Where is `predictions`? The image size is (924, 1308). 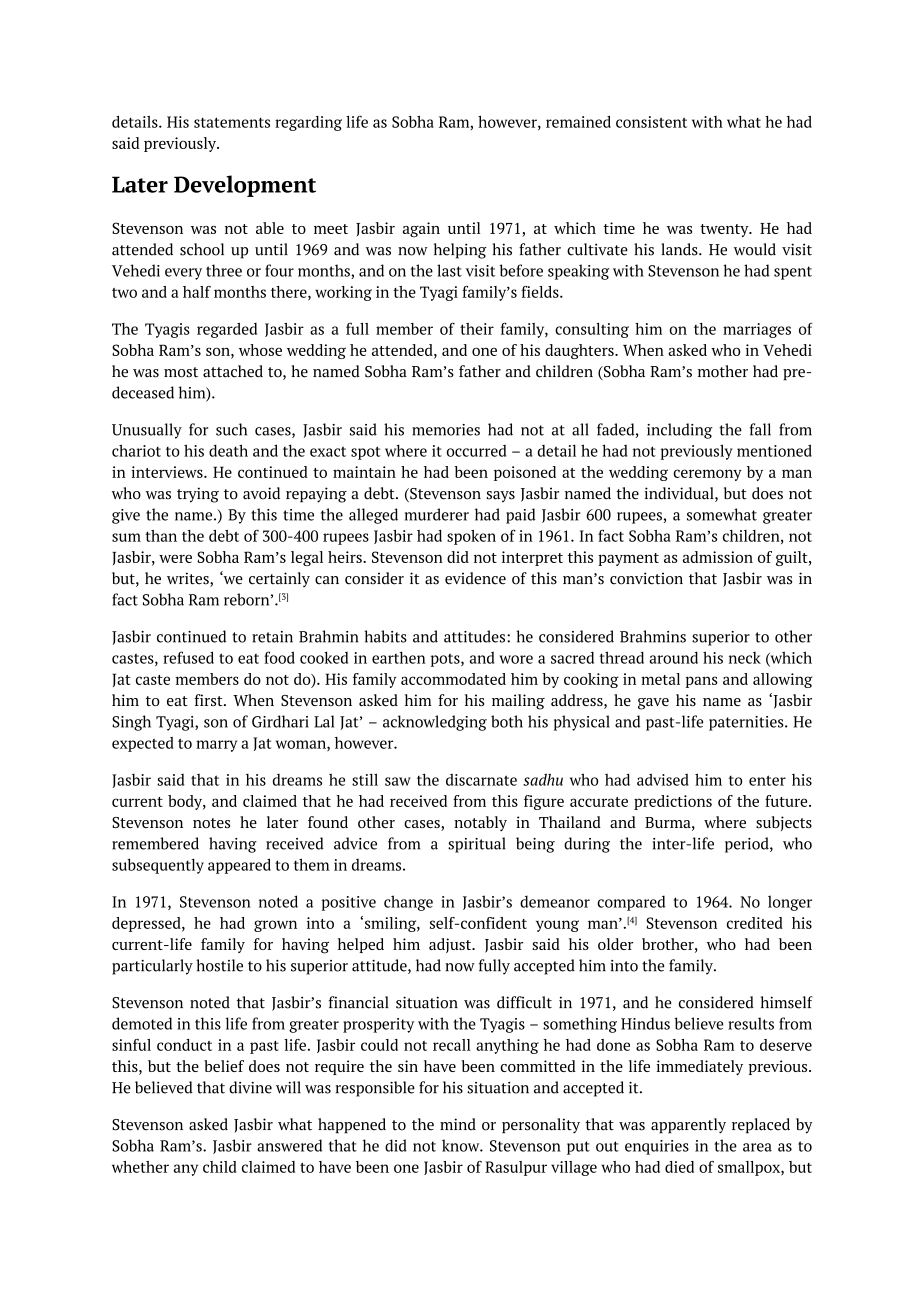 predictions is located at coordinates (673, 802).
